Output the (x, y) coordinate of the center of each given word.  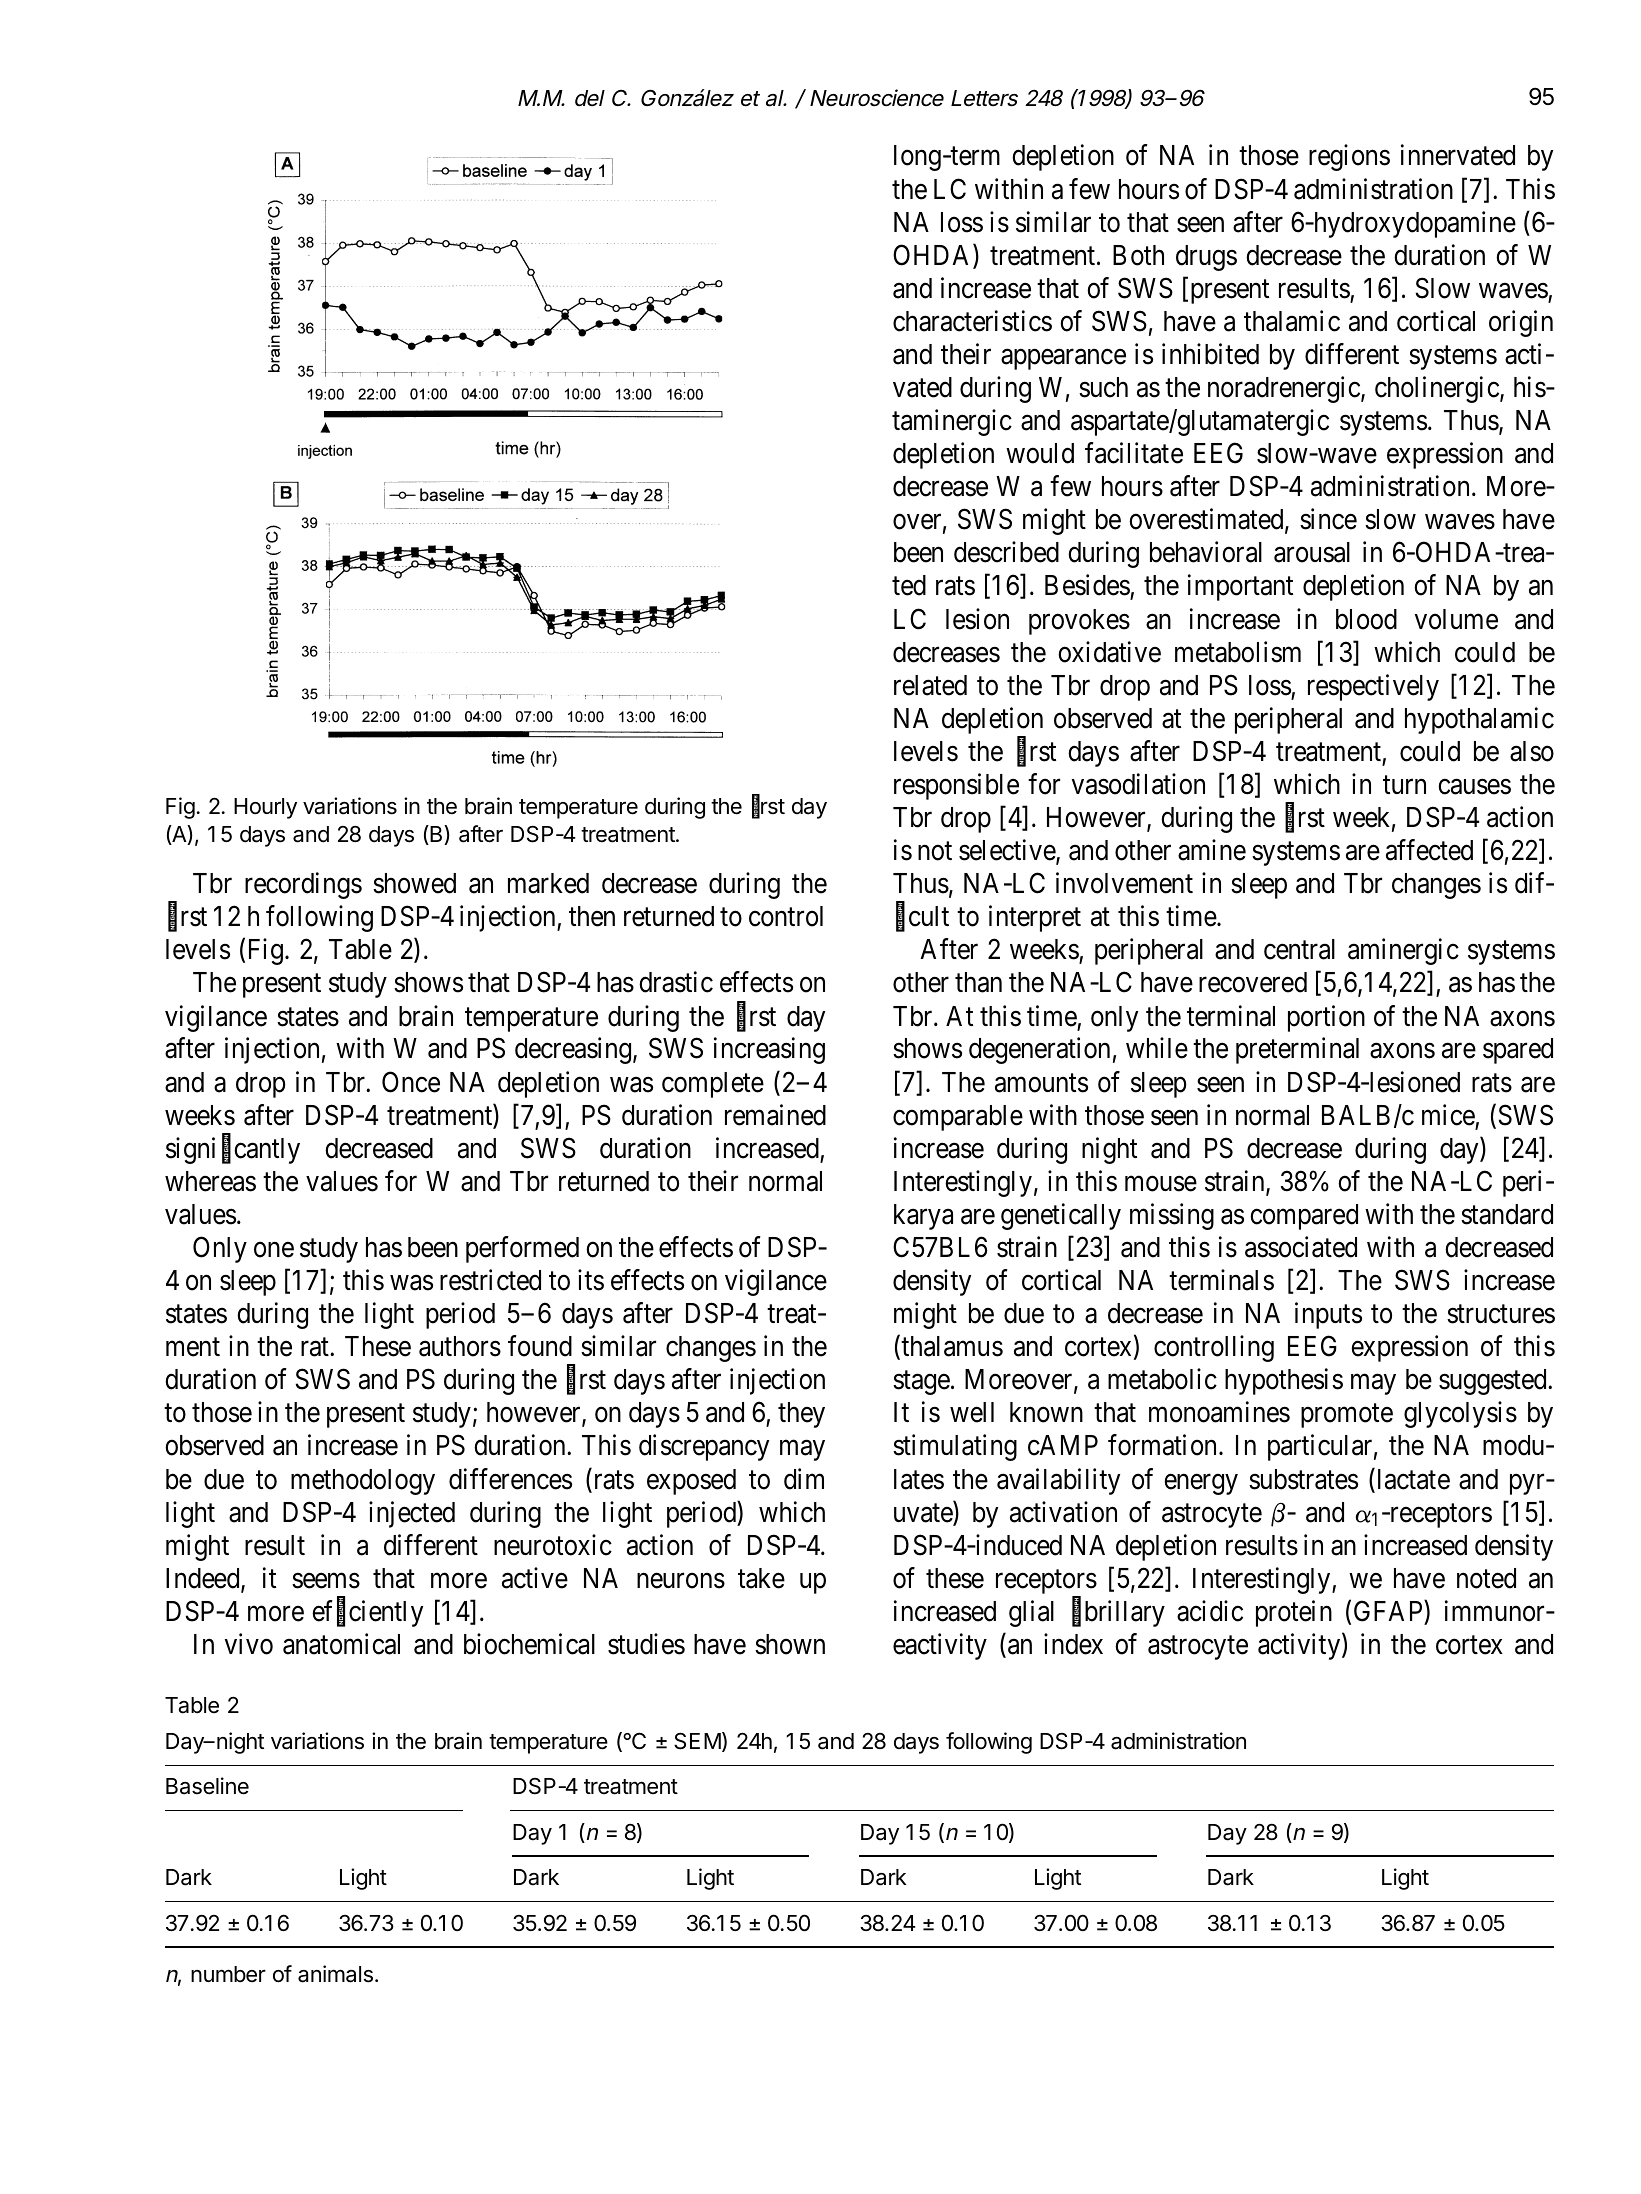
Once (411, 1082)
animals (335, 1974)
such (1103, 387)
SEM (697, 1741)
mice (1448, 1115)
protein (1294, 1613)
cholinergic (1437, 389)
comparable (958, 1118)
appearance (1063, 359)
